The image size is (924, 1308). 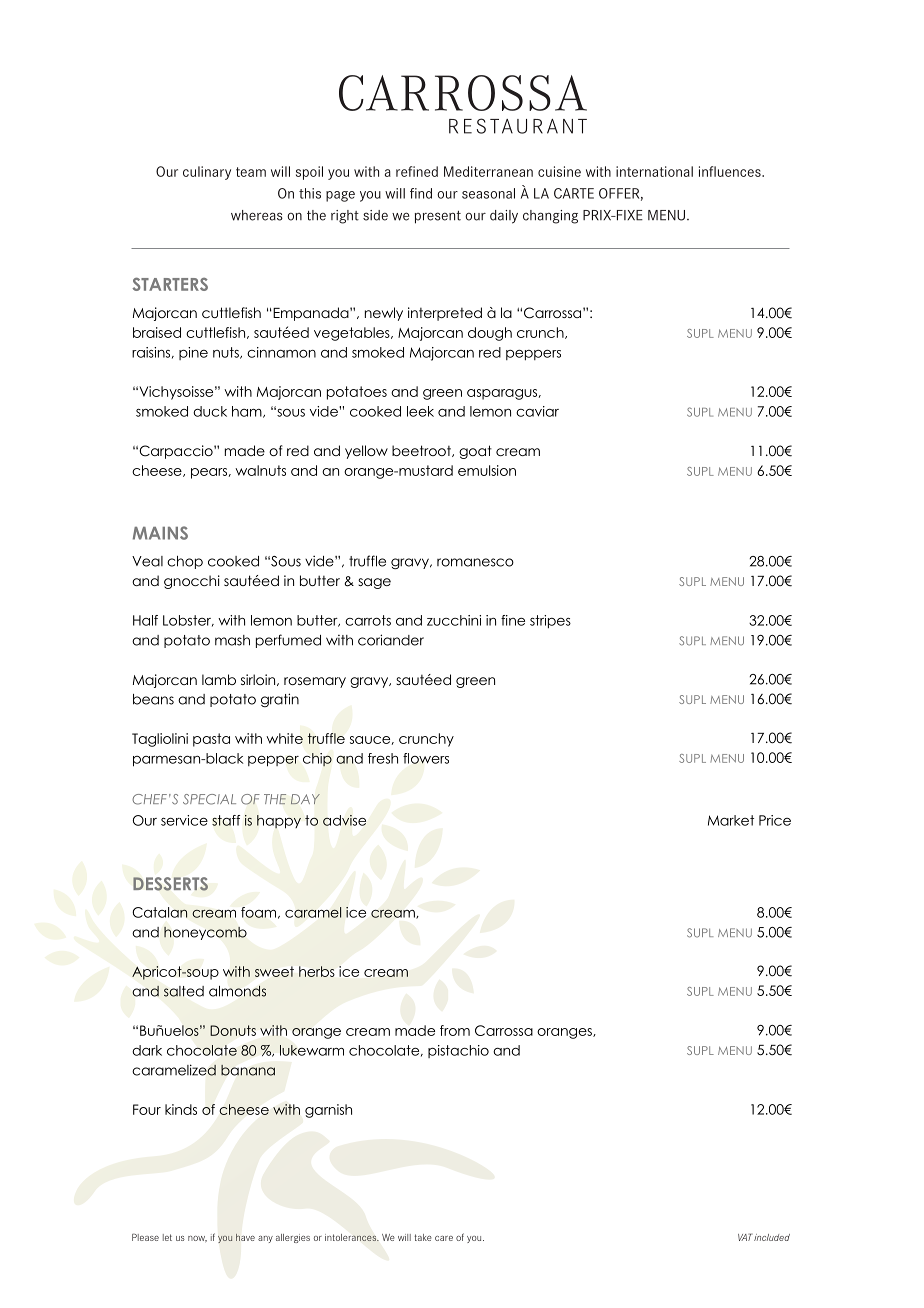 What do you see at coordinates (707, 171) in the screenshot?
I see `infl` at bounding box center [707, 171].
